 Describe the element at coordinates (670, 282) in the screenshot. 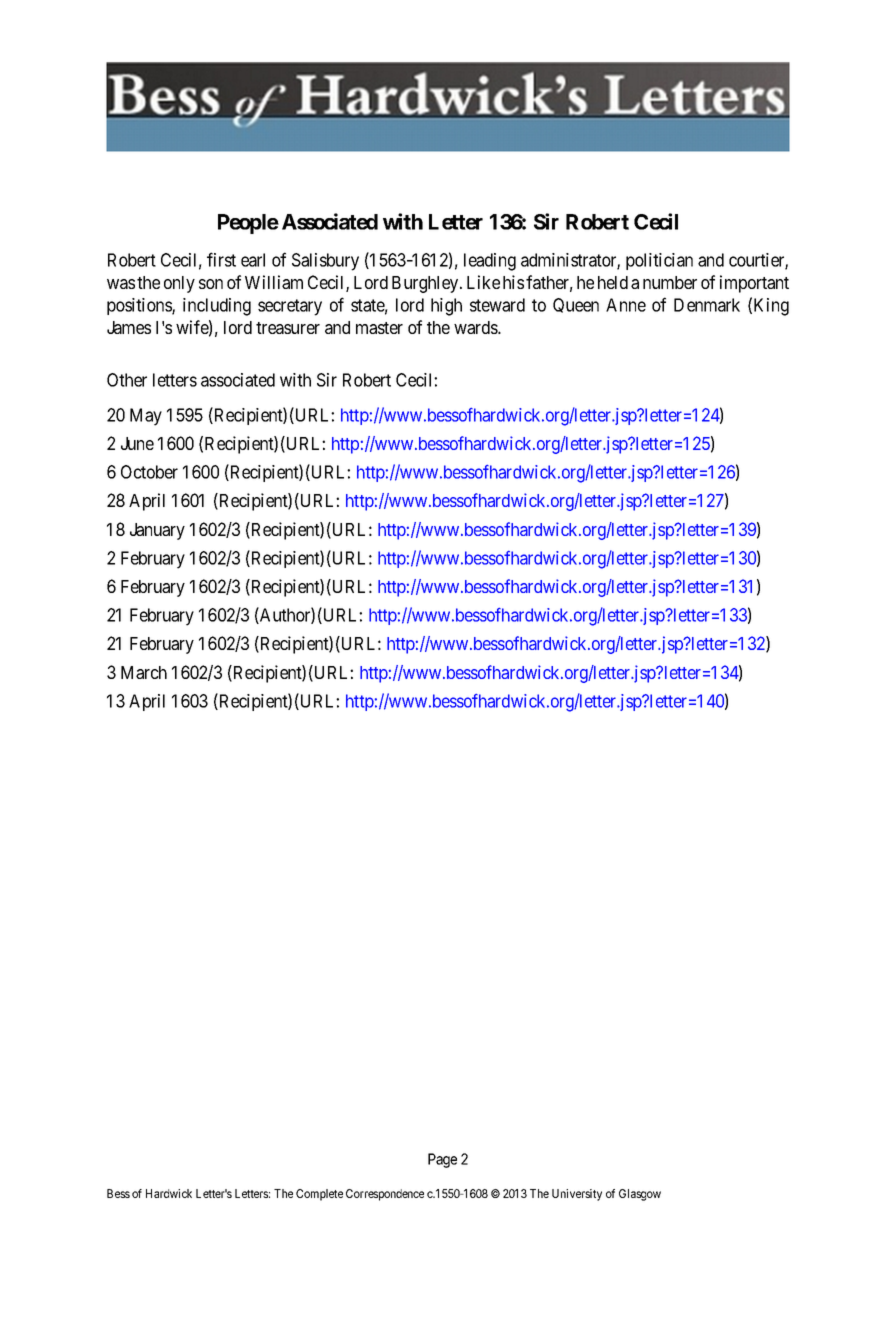

I see `number` at that location.
